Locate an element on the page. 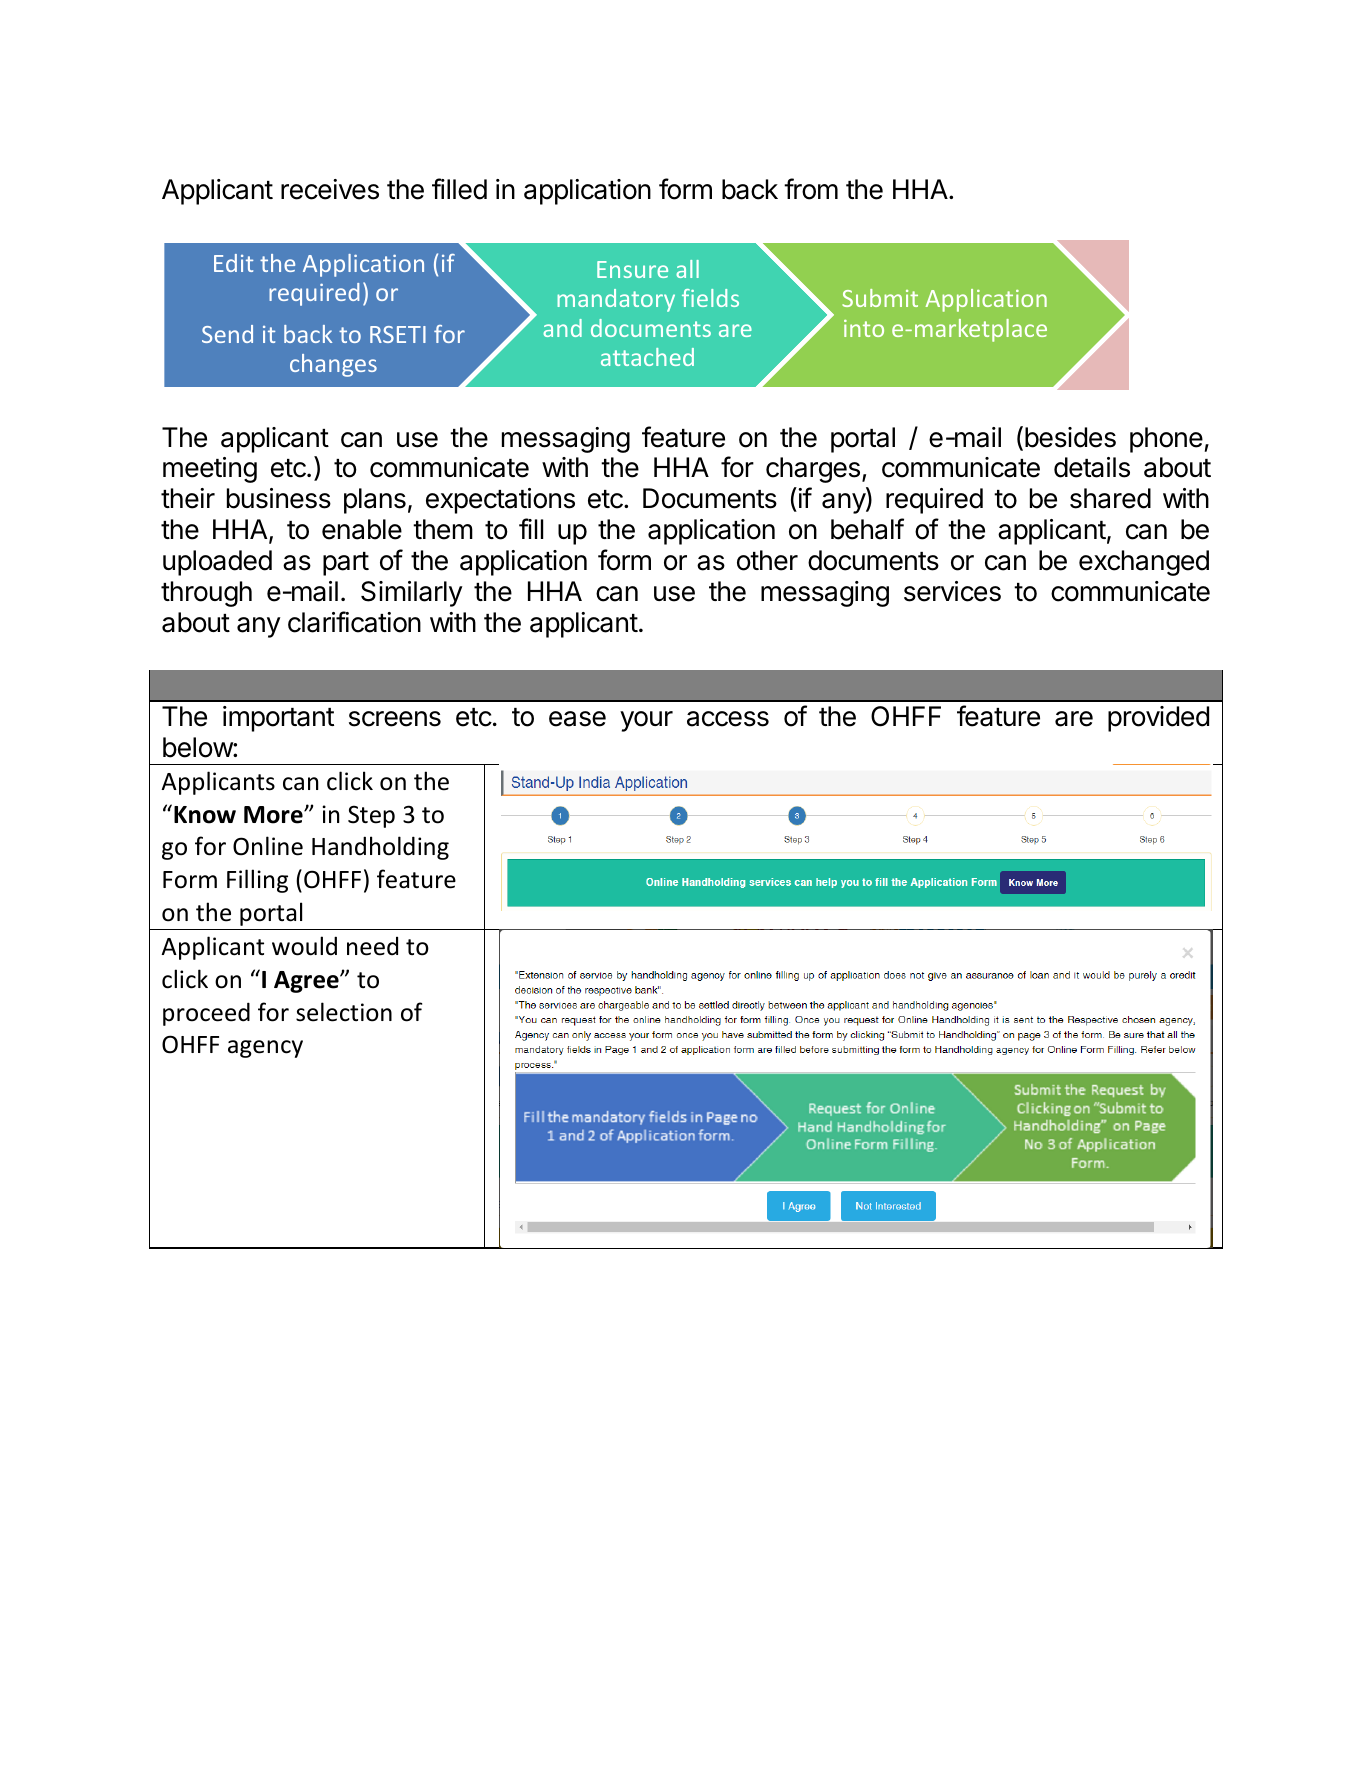 The image size is (1372, 1775). enable is located at coordinates (362, 529).
